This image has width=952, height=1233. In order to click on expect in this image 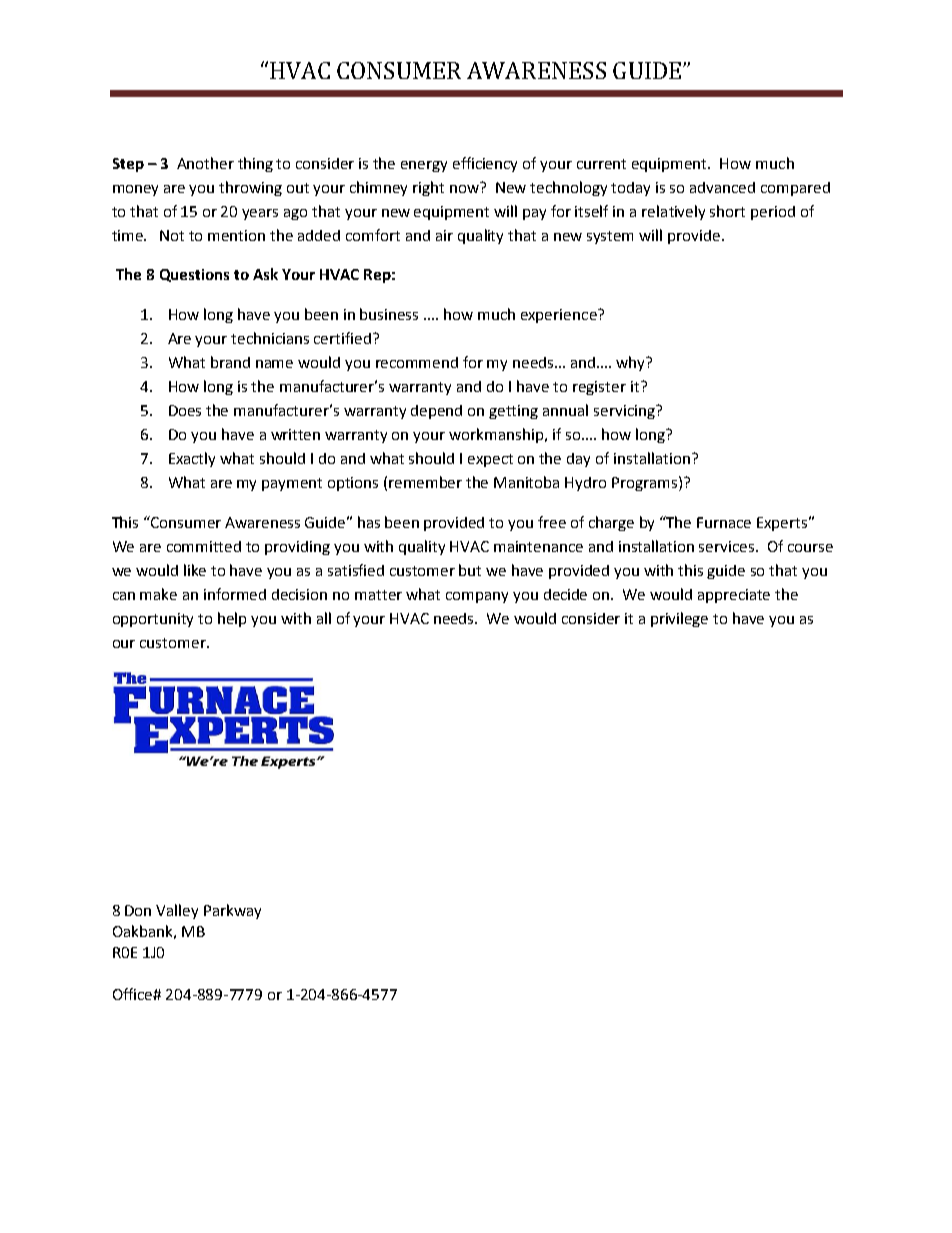, I will do `click(490, 460)`.
